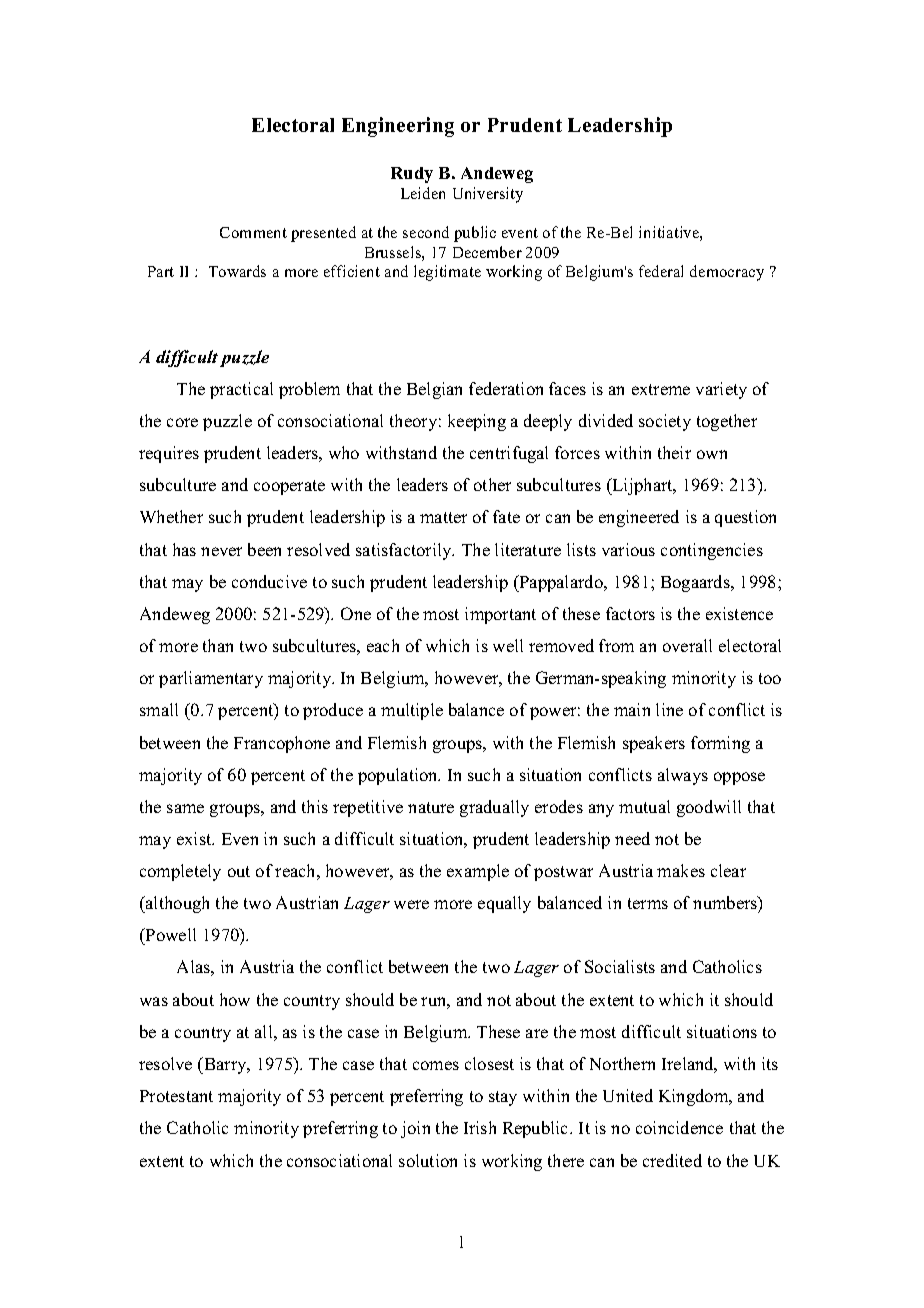 The height and width of the document is (1308, 924). Describe the element at coordinates (176, 1096) in the document. I see `Protestant` at that location.
